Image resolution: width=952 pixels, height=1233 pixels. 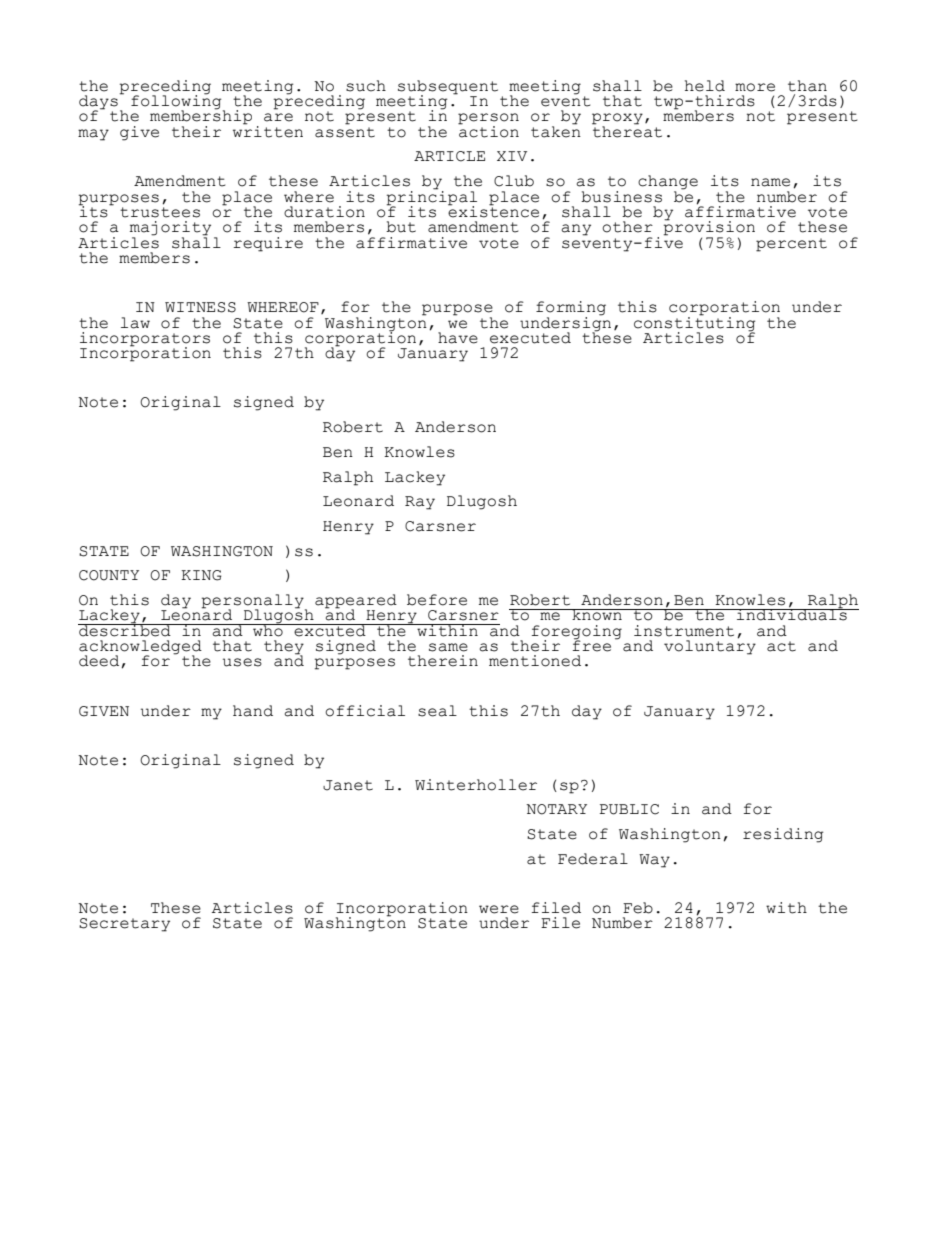 I want to click on Ray, so click(x=420, y=503).
